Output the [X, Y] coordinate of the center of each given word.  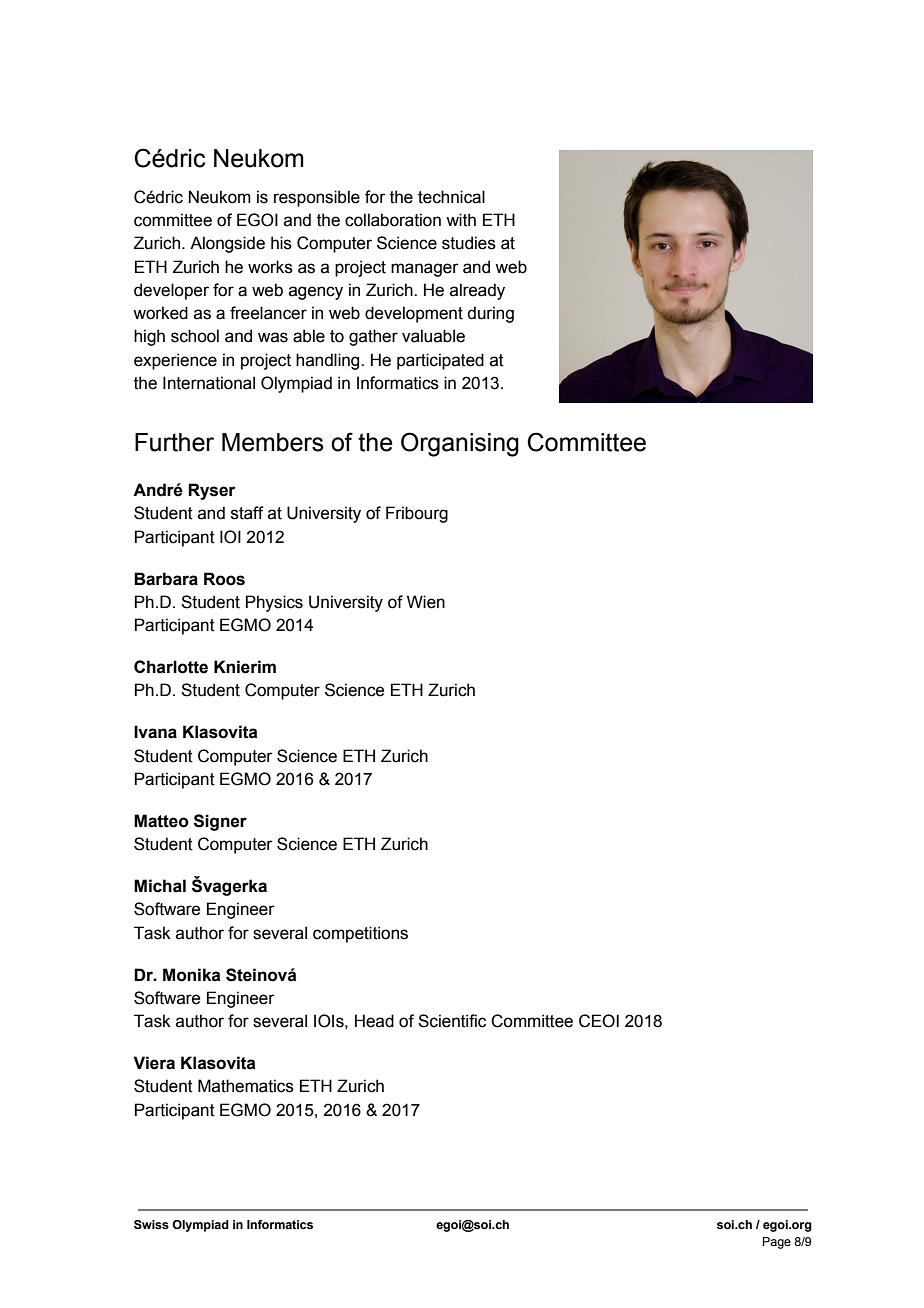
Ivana [155, 732]
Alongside [227, 244]
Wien [426, 602]
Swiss [151, 1224]
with [461, 220]
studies [469, 243]
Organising [460, 444]
